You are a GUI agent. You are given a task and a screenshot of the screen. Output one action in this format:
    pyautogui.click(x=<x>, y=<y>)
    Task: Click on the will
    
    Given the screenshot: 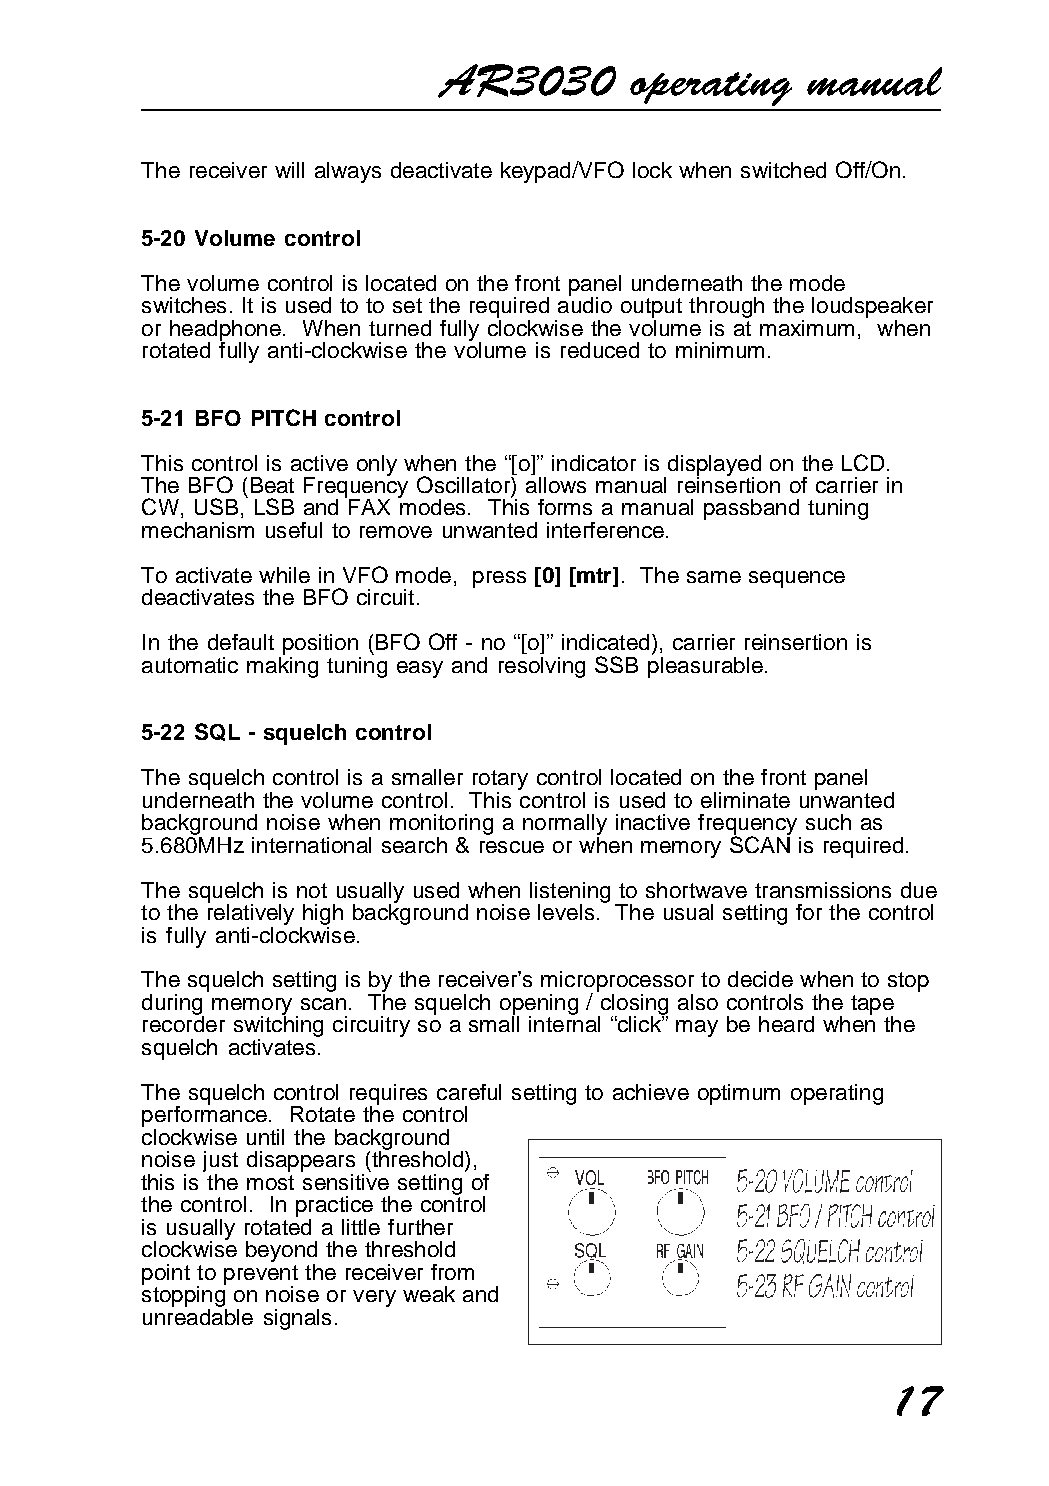 What is the action you would take?
    pyautogui.click(x=289, y=170)
